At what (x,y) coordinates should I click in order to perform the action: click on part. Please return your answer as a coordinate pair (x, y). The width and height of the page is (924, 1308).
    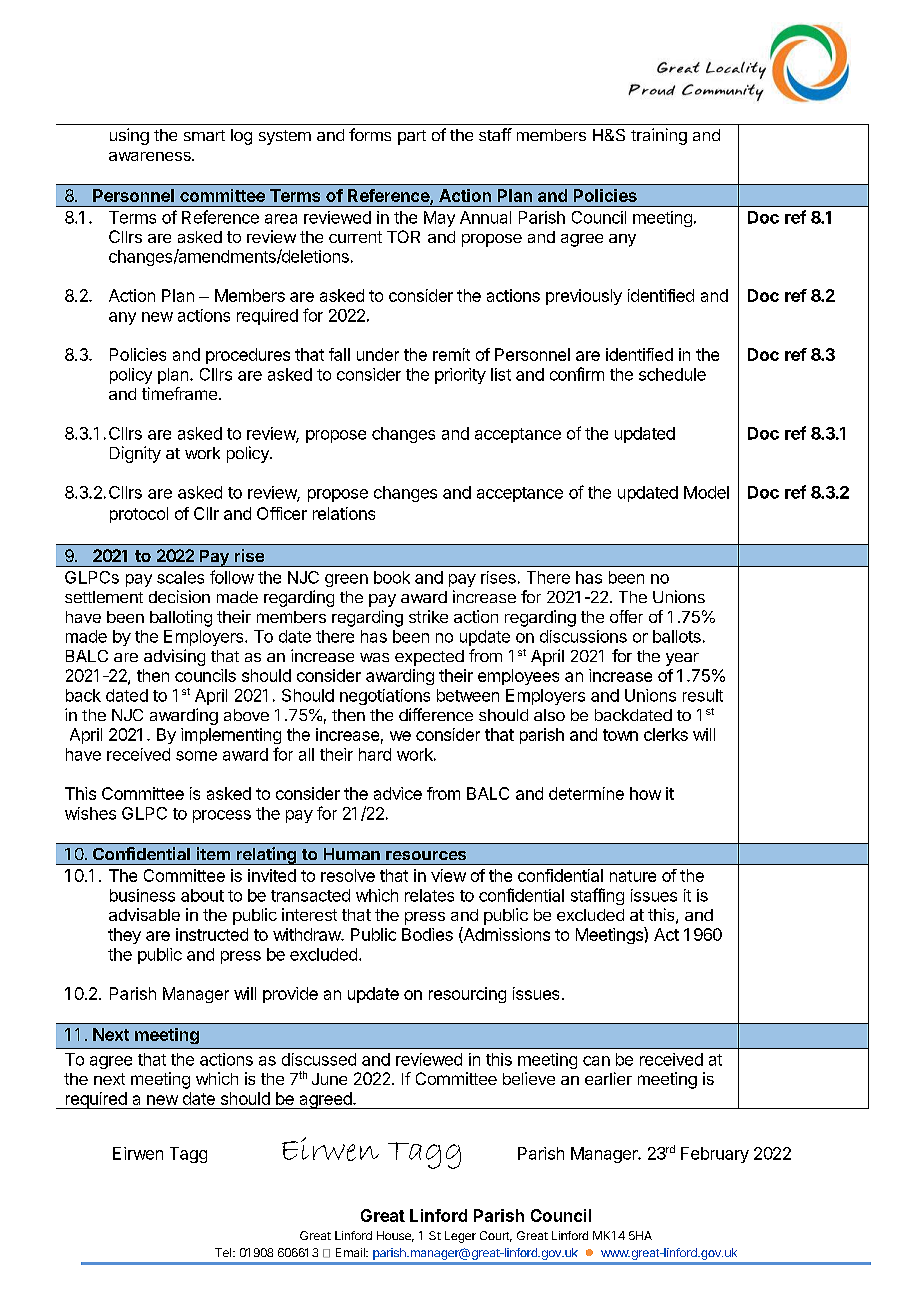
    Looking at the image, I should click on (412, 137).
